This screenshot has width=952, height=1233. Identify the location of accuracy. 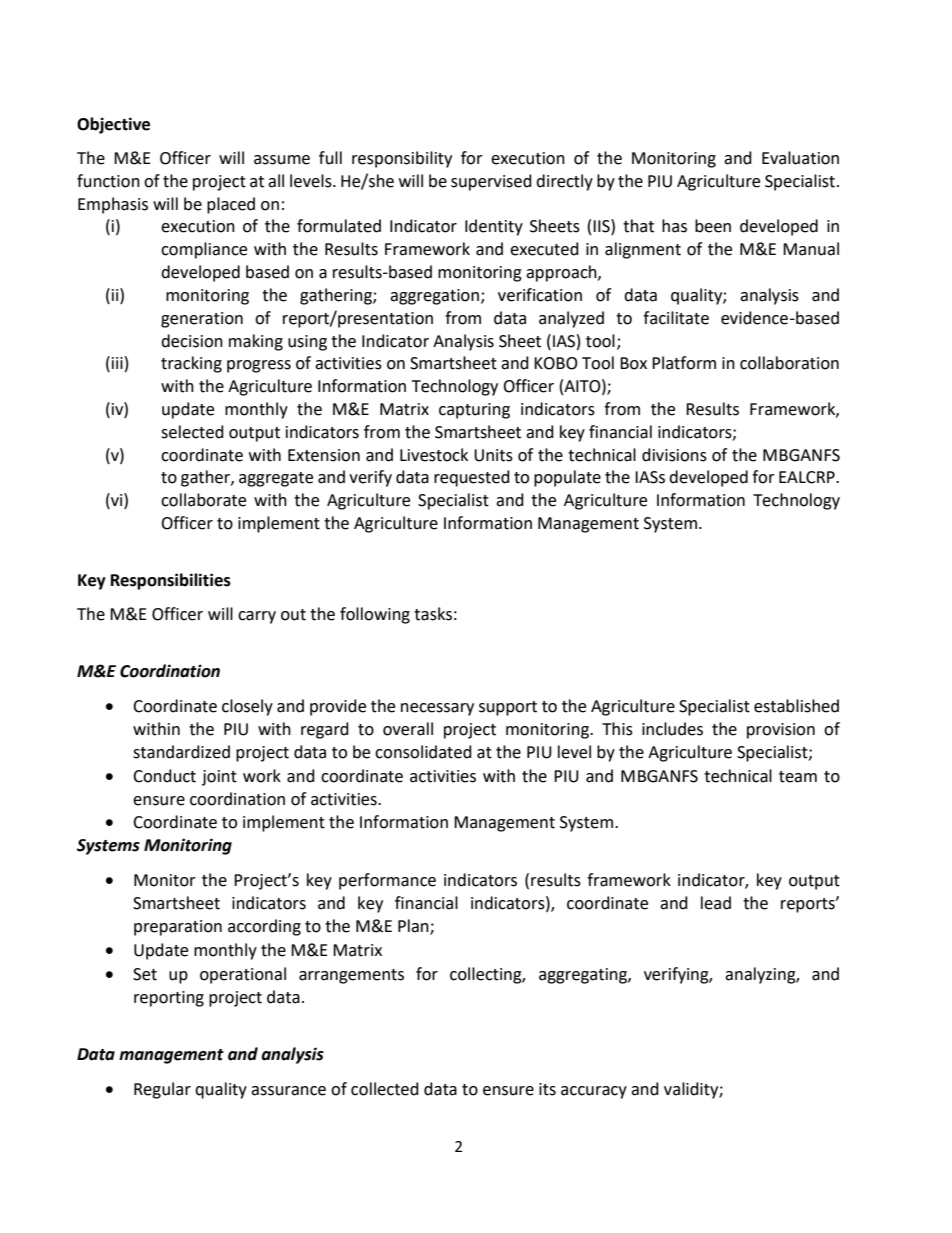
(594, 1092).
